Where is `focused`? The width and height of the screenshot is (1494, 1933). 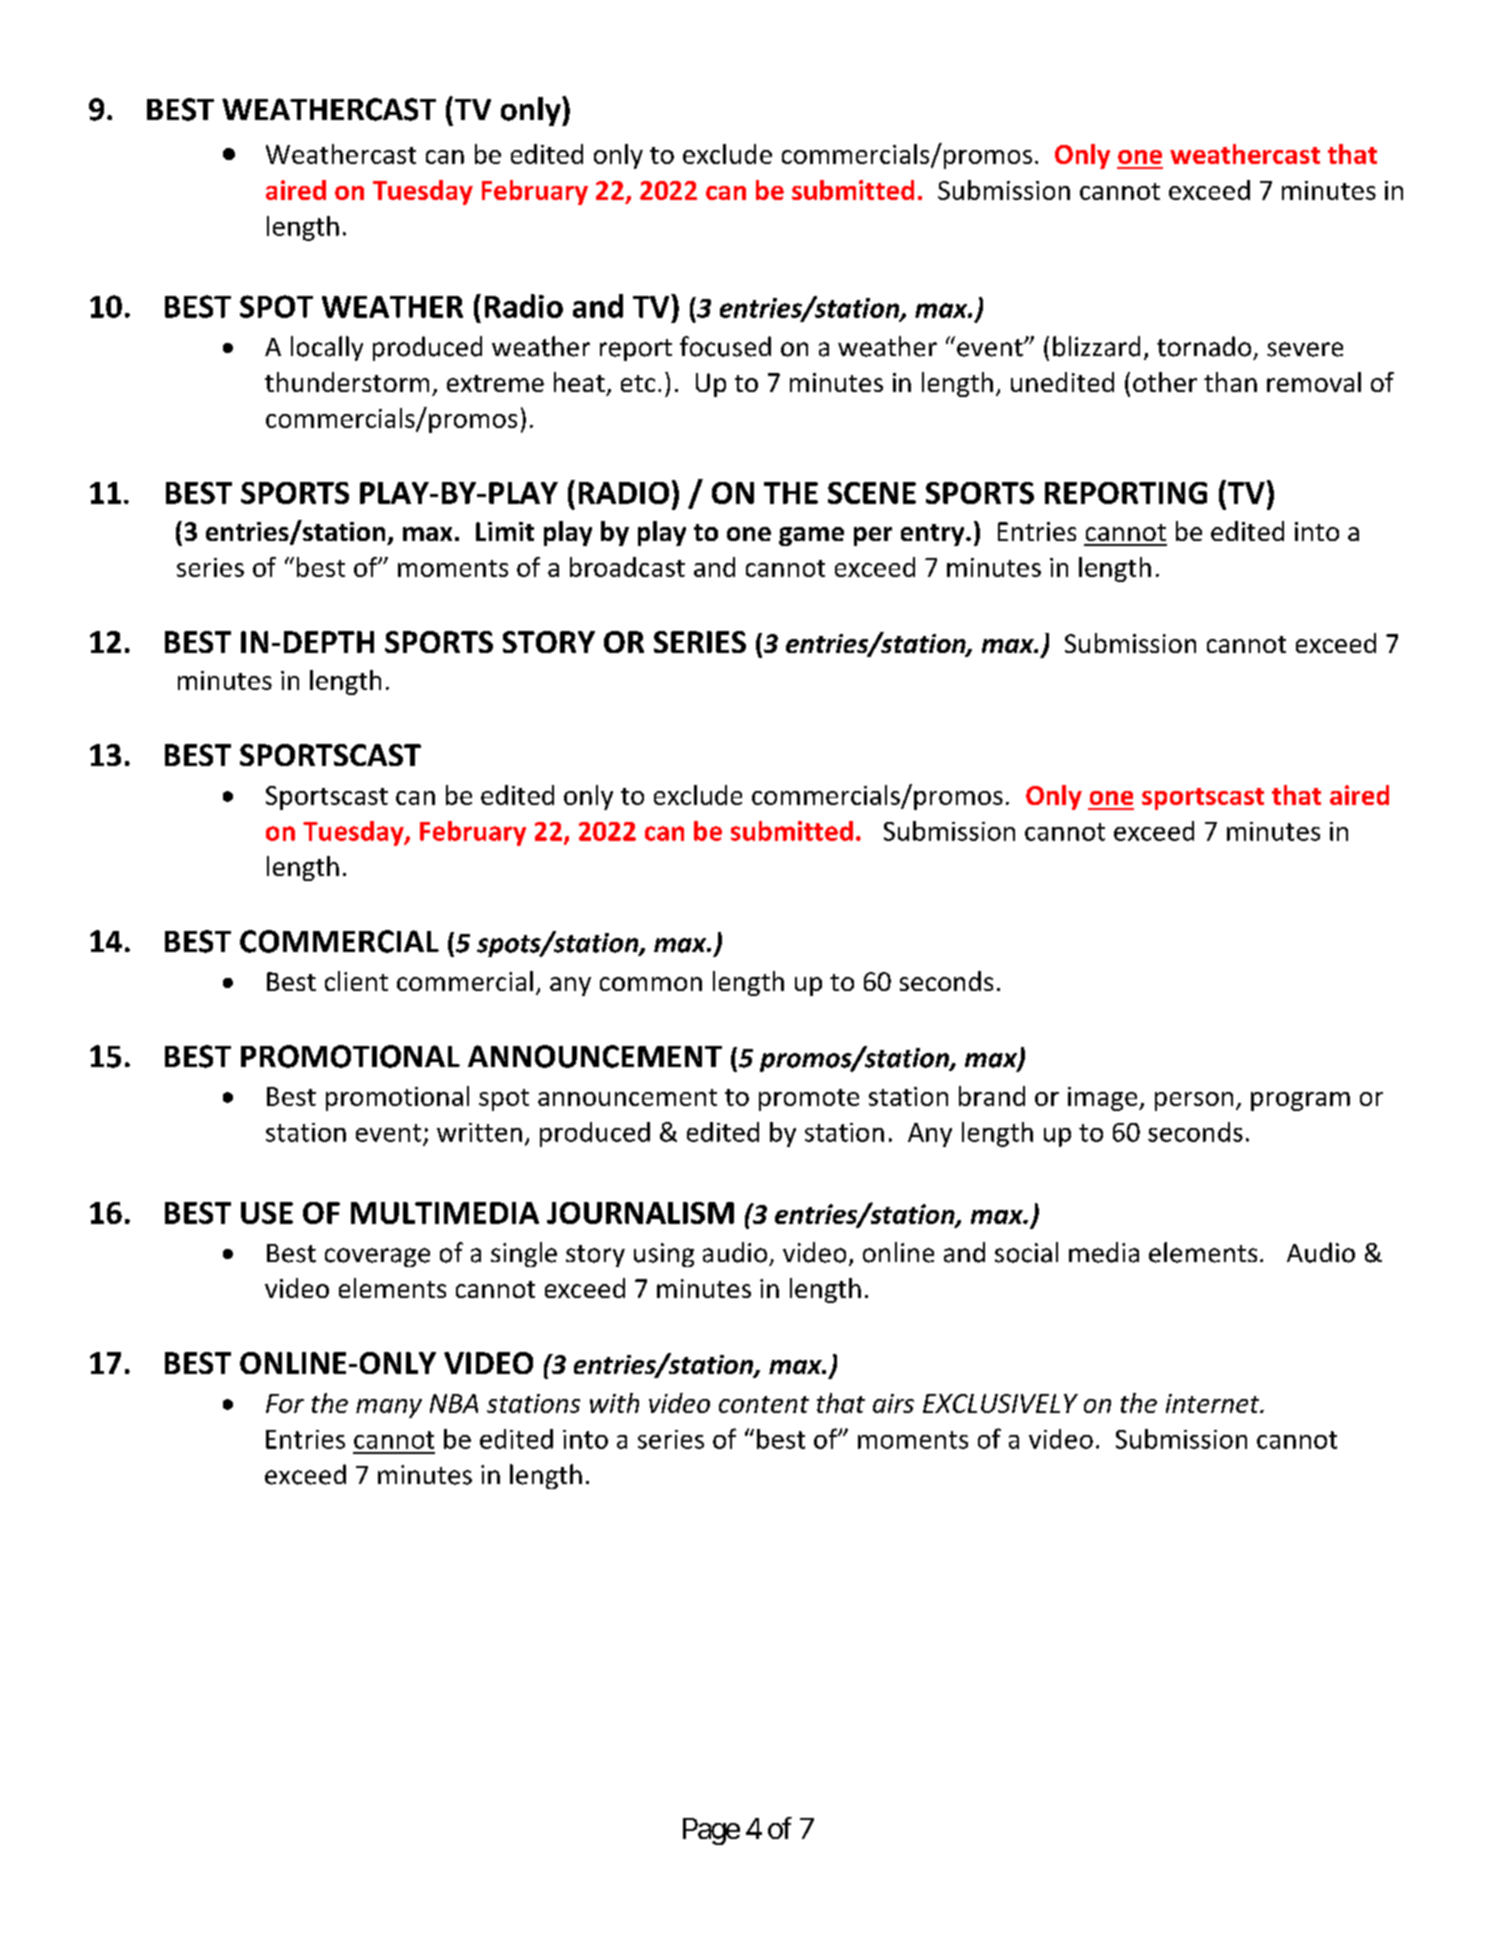 focused is located at coordinates (725, 346).
